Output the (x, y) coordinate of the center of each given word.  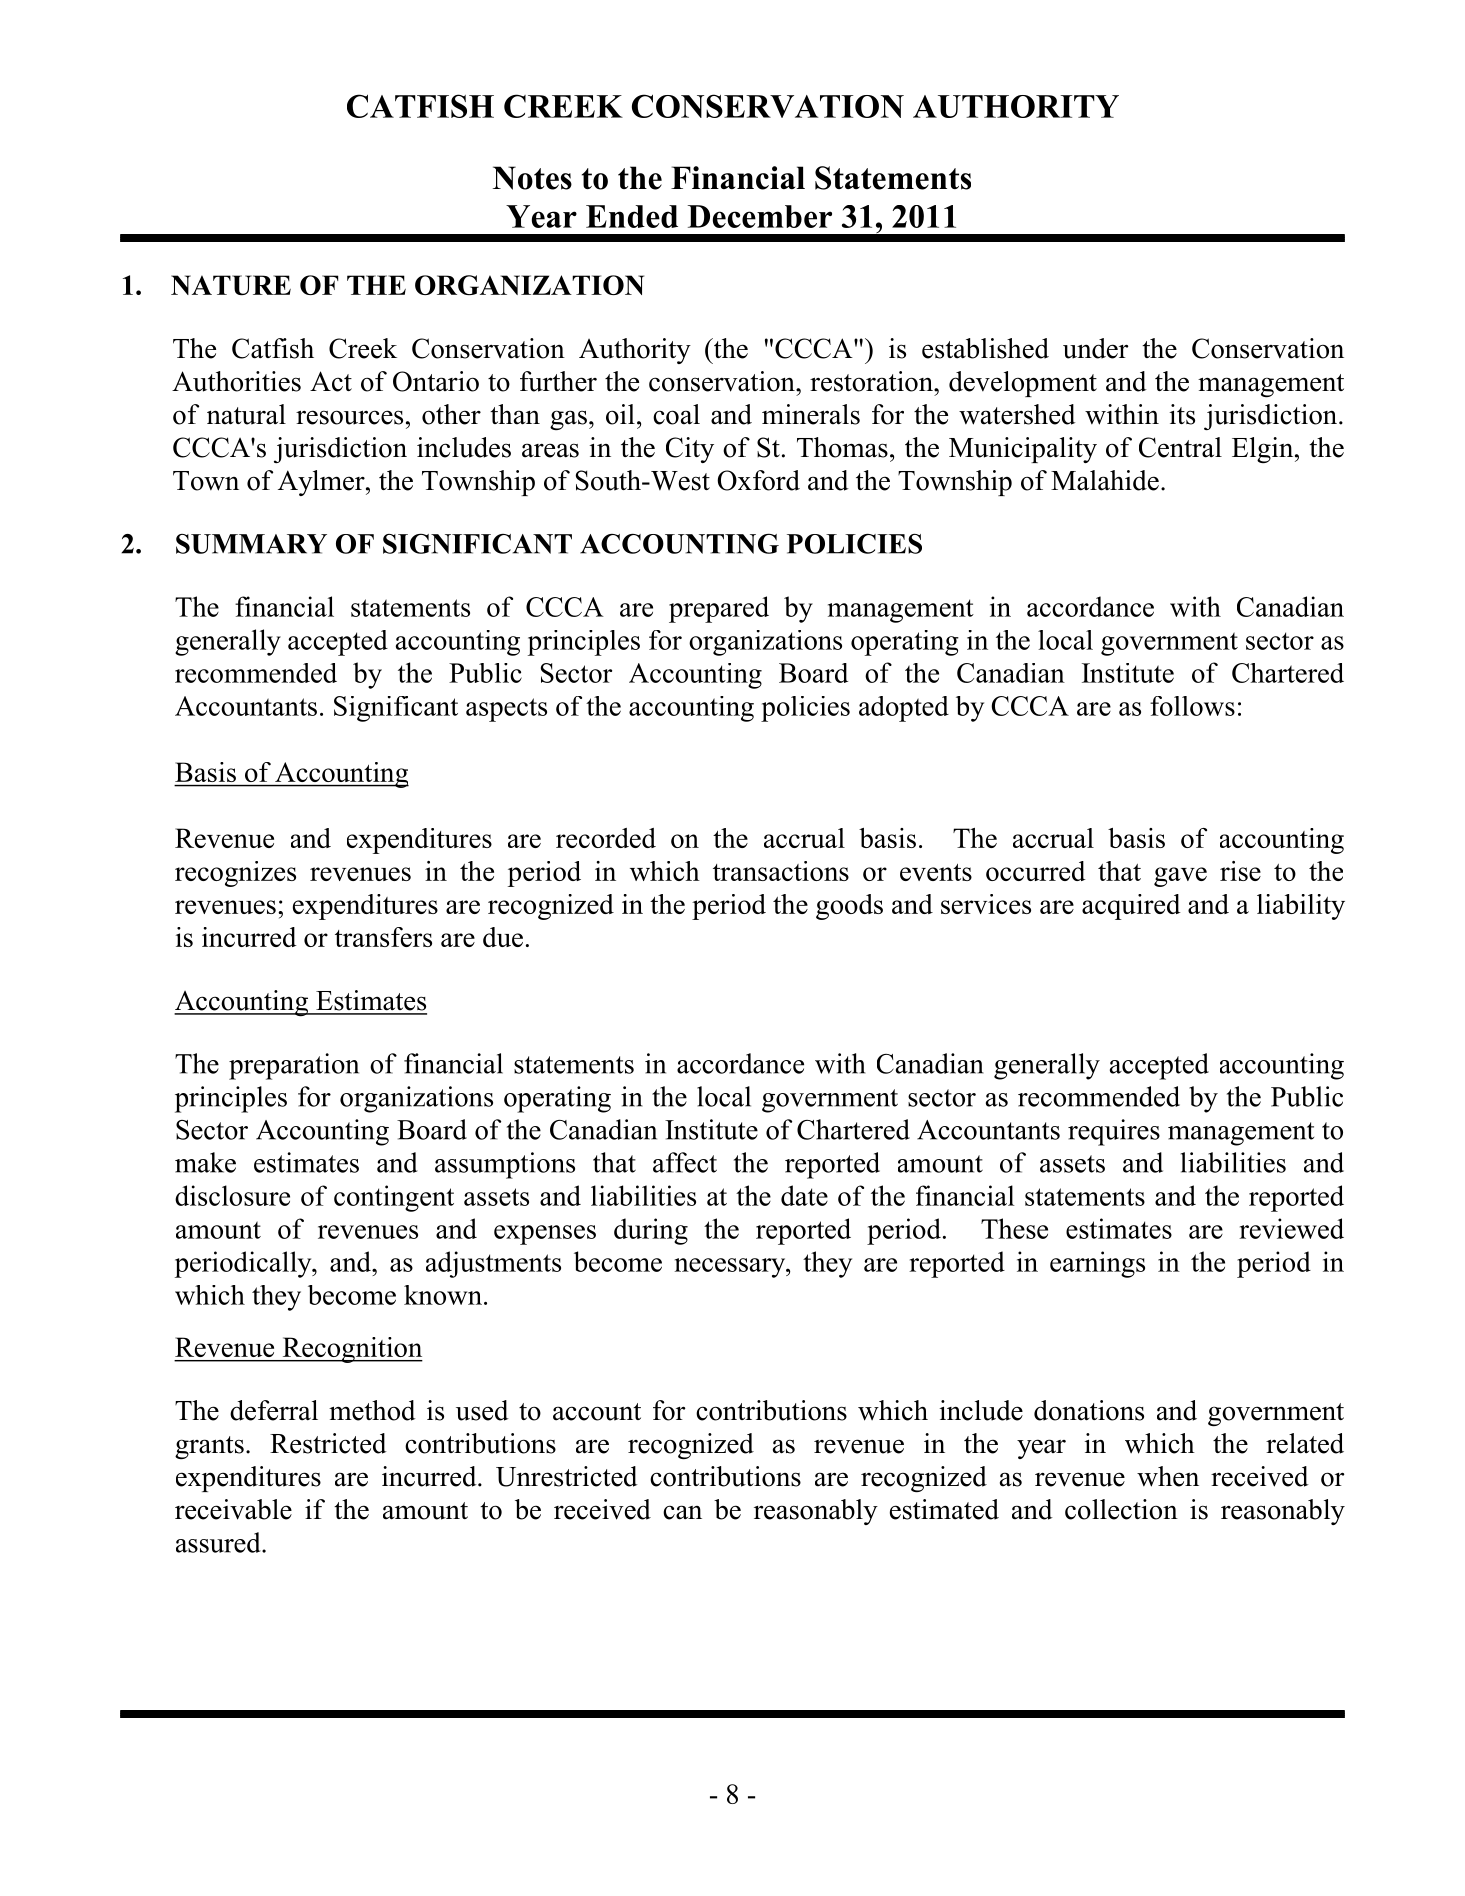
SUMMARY (251, 544)
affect (685, 1162)
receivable (233, 1509)
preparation (294, 1066)
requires (1114, 1132)
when (1168, 1476)
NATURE (231, 285)
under (1095, 348)
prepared (719, 609)
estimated (944, 1509)
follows (1192, 706)
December (760, 216)
